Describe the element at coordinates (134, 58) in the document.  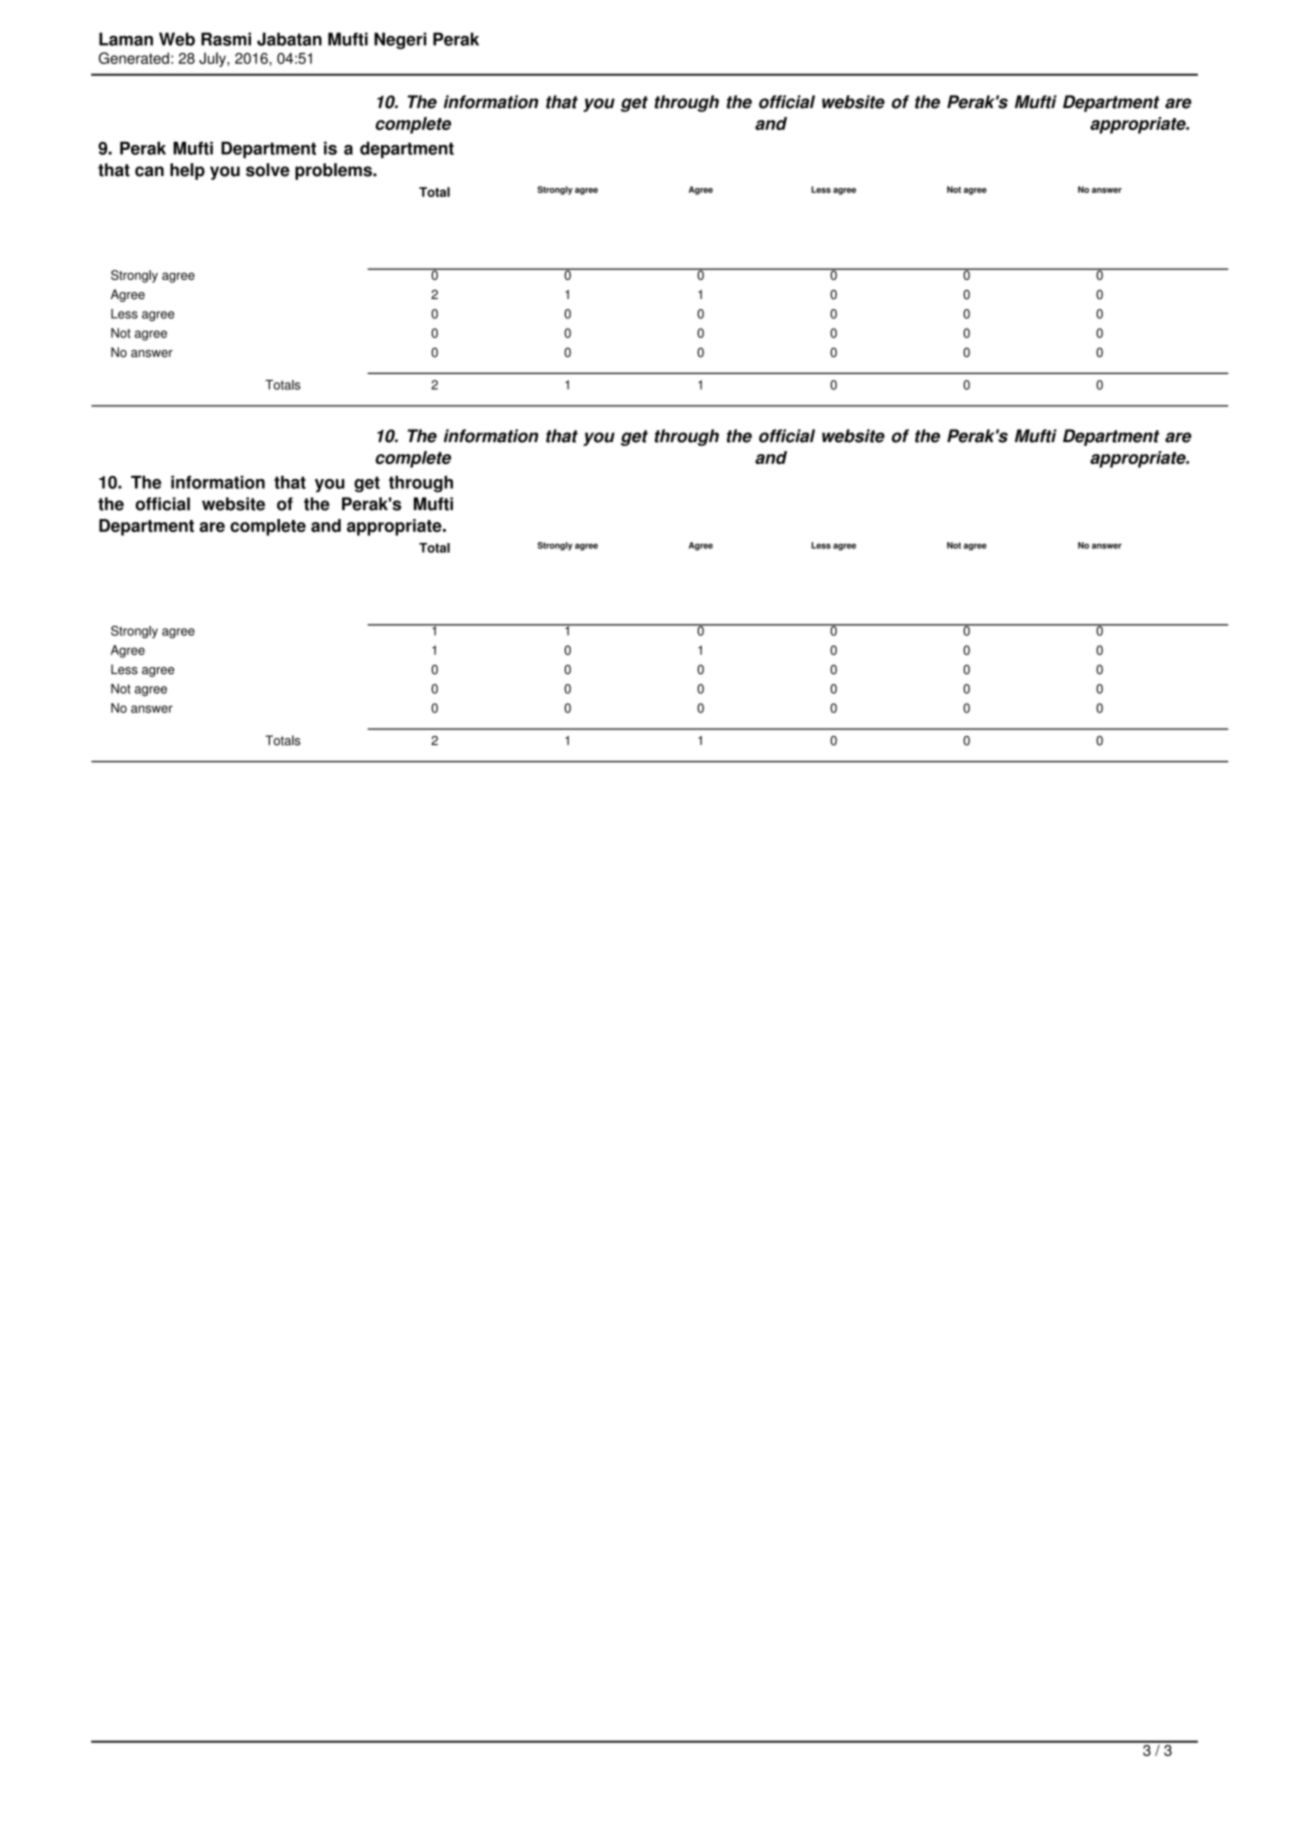
I see `Generated` at that location.
